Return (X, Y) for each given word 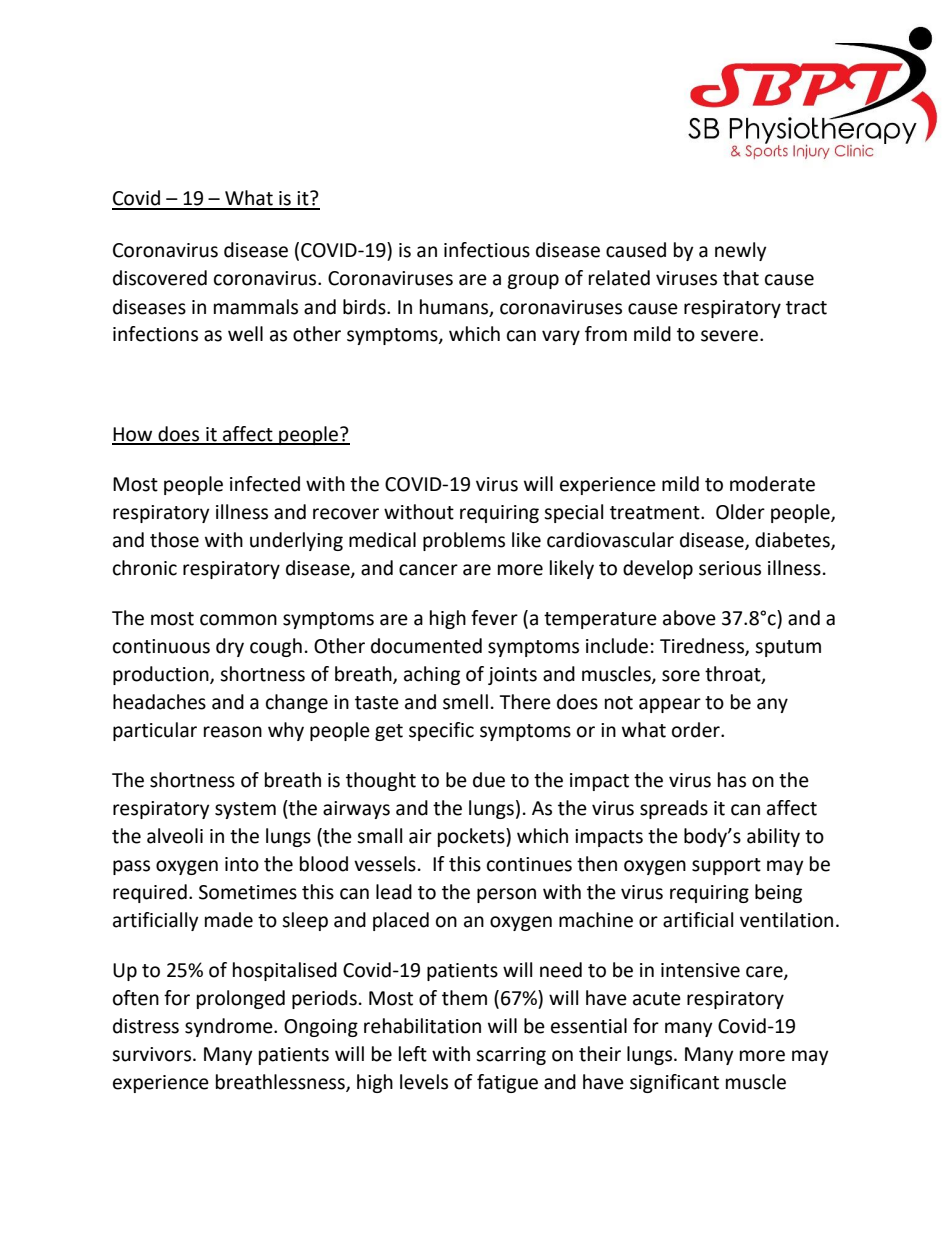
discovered (160, 278)
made (229, 920)
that (741, 278)
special (573, 513)
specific (441, 731)
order (697, 730)
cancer (428, 570)
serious (730, 568)
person (506, 895)
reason (233, 732)
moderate (772, 484)
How (133, 435)
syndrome (230, 1027)
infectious (487, 250)
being (778, 893)
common (238, 620)
